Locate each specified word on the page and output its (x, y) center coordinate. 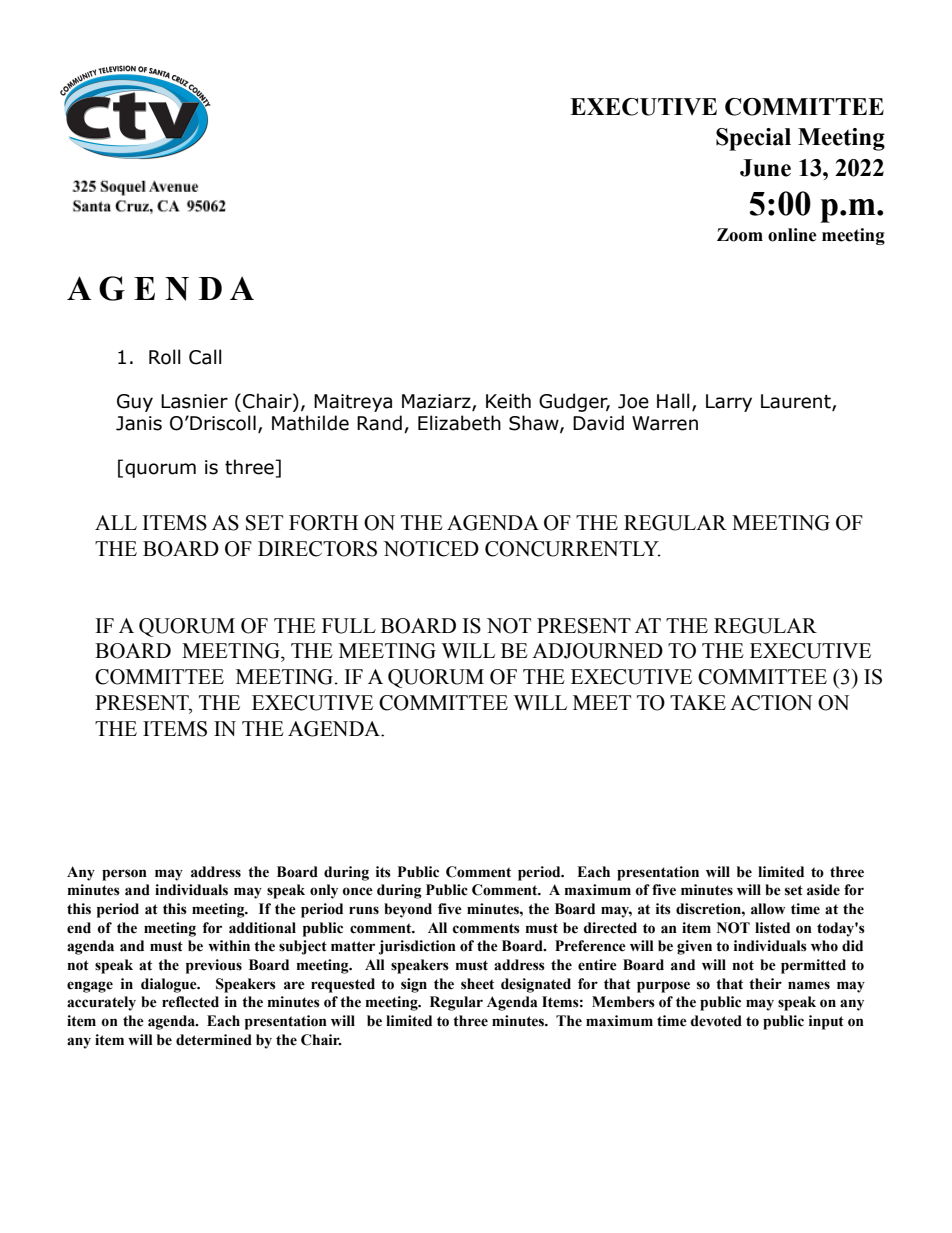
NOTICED (431, 549)
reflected (190, 1002)
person (124, 875)
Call (205, 357)
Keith (508, 401)
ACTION (771, 703)
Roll (165, 357)
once (357, 891)
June (765, 168)
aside (823, 890)
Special (753, 139)
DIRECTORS (317, 549)
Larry (729, 403)
